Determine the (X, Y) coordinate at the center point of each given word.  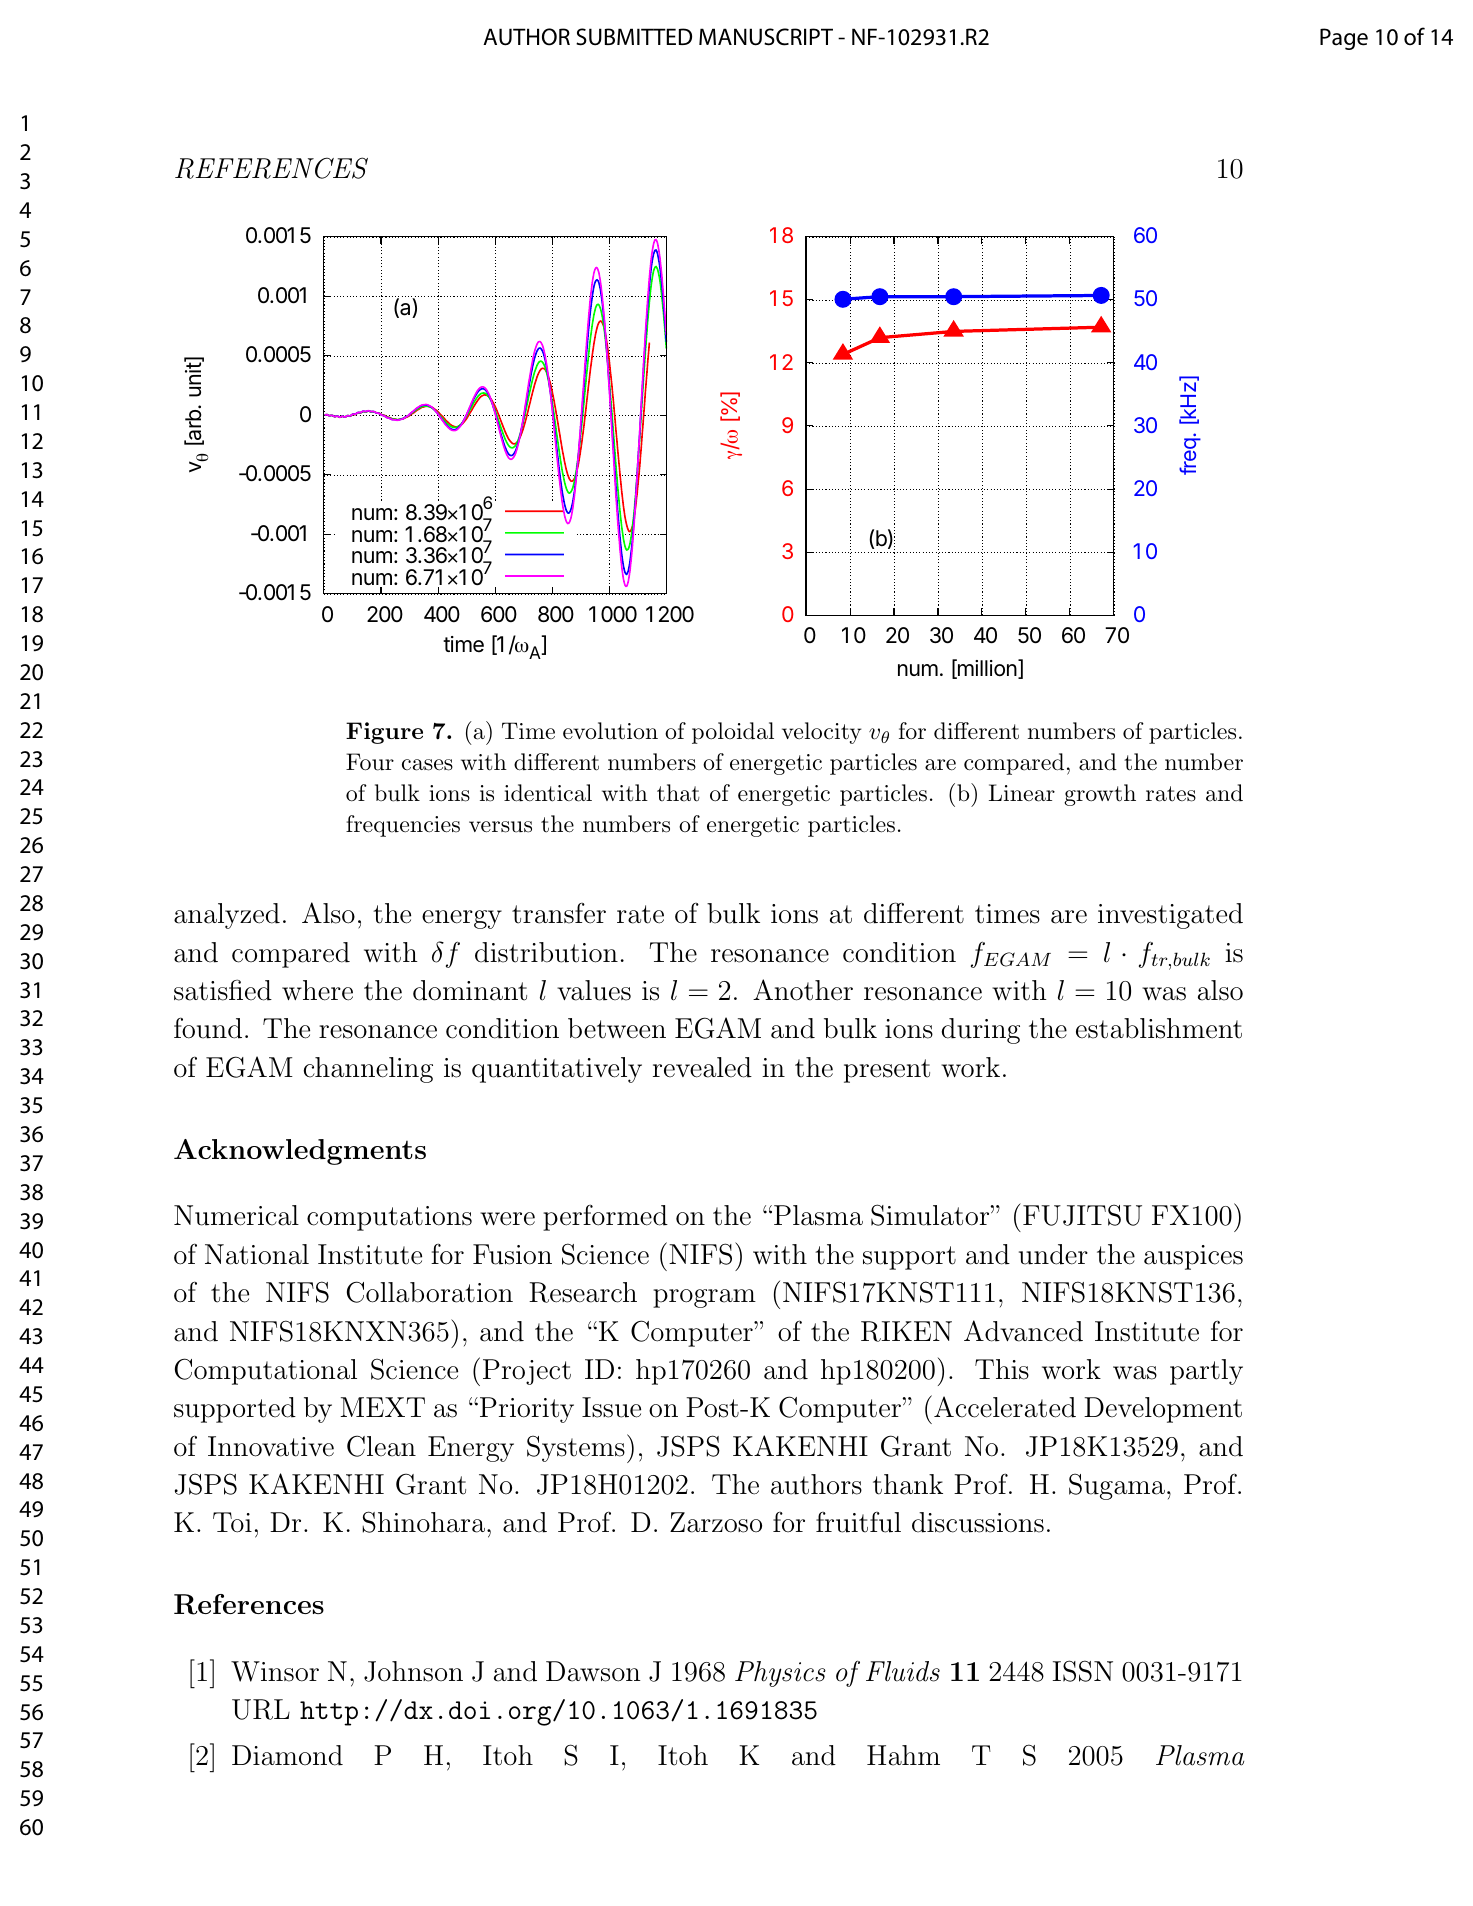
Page (1344, 39)
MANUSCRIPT (766, 37)
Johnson (413, 1671)
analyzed (227, 916)
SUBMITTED (634, 37)
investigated (1170, 916)
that (678, 793)
